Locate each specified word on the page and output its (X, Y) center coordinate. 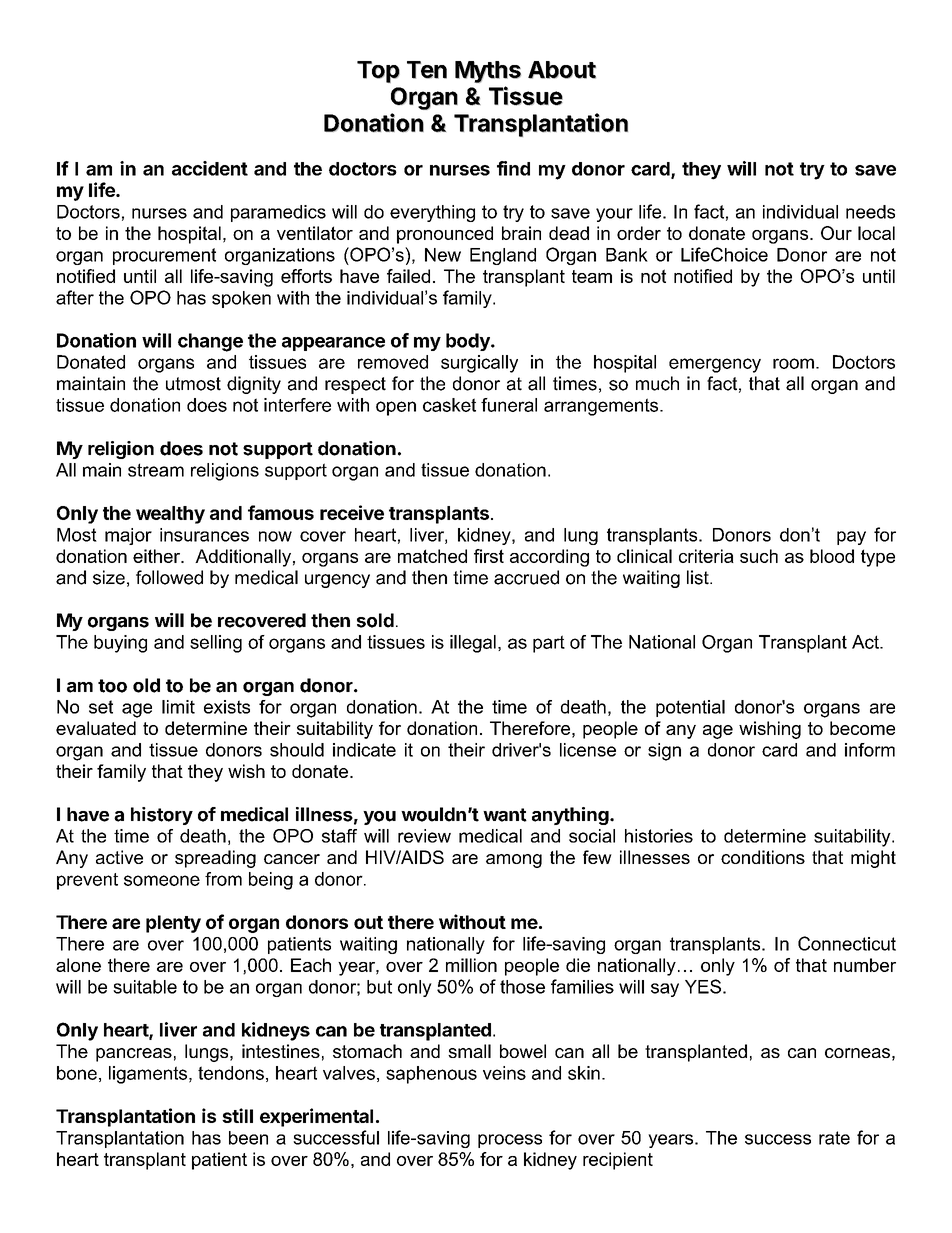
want (505, 815)
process (510, 1141)
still (237, 1115)
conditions (763, 857)
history (162, 816)
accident (210, 168)
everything (432, 213)
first (489, 556)
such (759, 556)
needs (870, 212)
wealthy (170, 515)
